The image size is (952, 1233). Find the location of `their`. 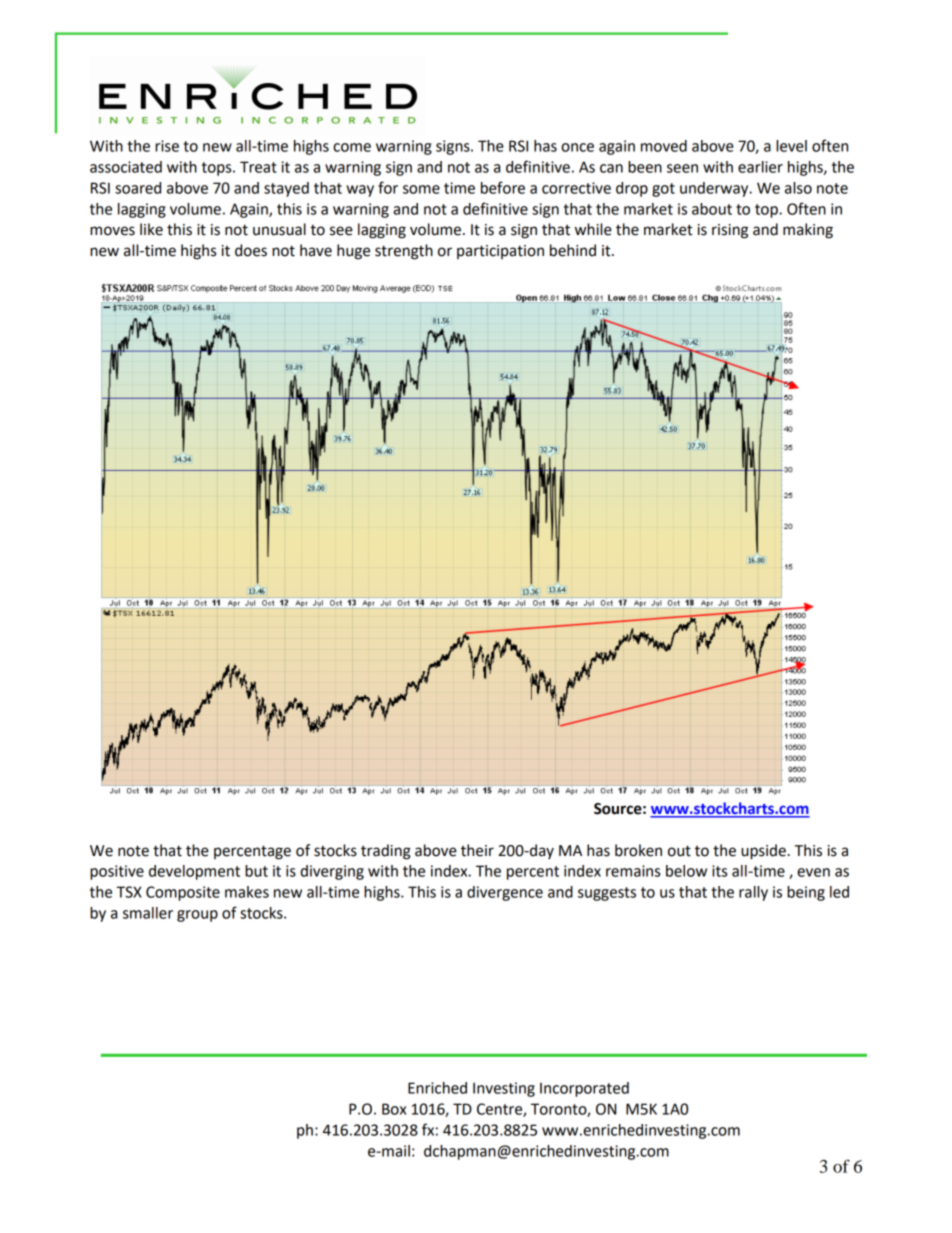

their is located at coordinates (477, 850).
